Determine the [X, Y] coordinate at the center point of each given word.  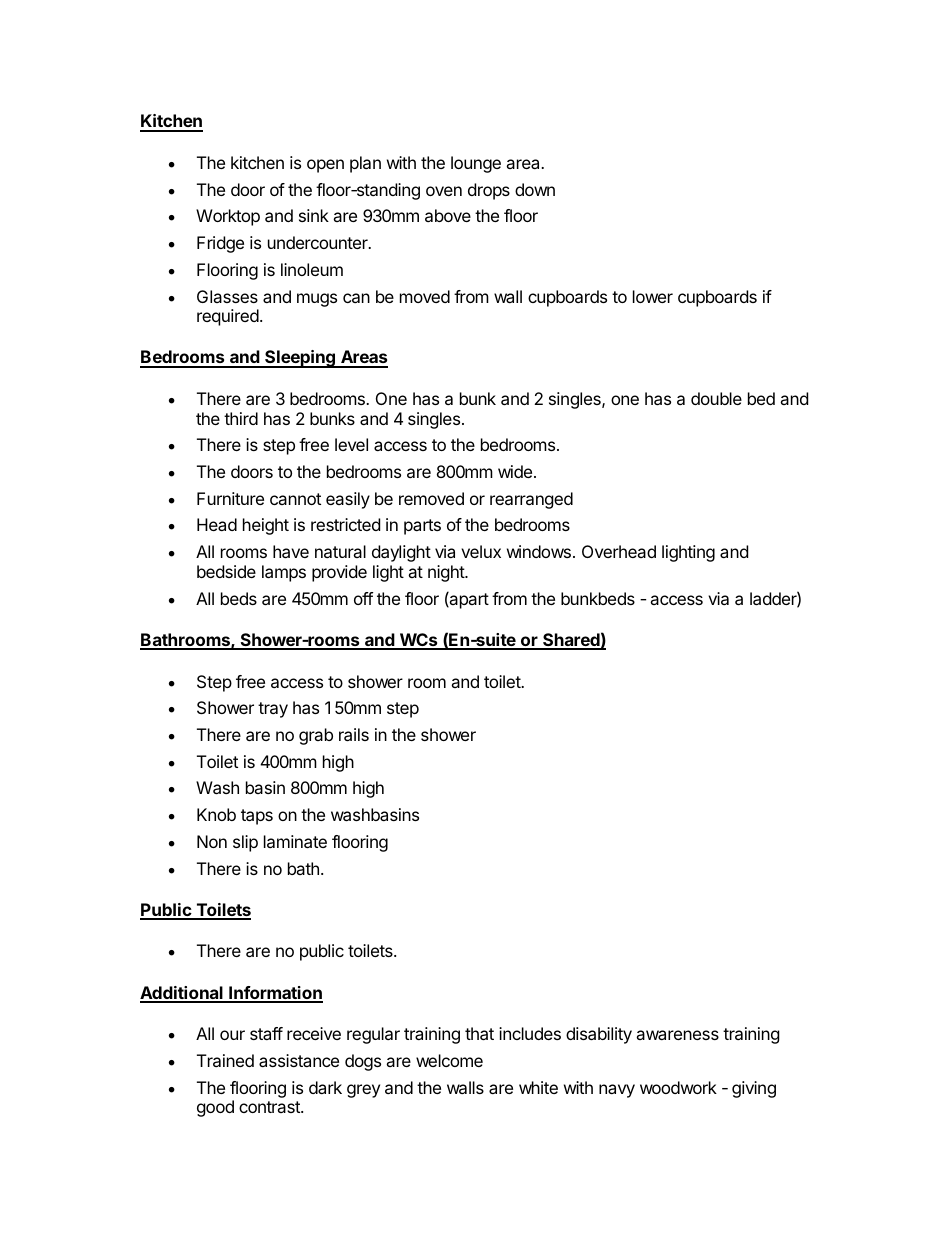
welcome [449, 1060]
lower [653, 296]
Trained [225, 1060]
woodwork [678, 1087]
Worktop [228, 217]
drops [489, 191]
